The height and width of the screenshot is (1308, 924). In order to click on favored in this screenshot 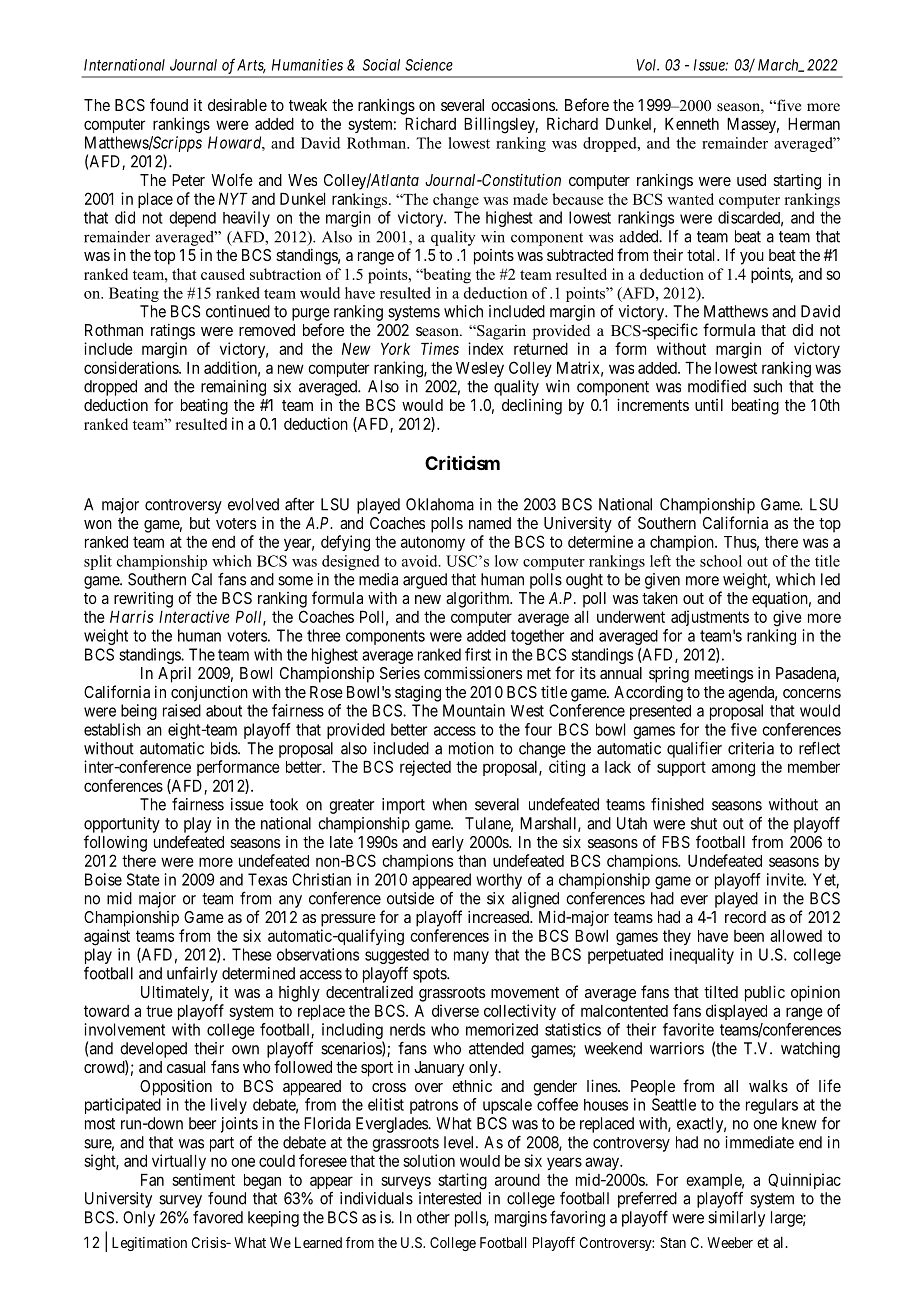, I will do `click(218, 1217)`.
